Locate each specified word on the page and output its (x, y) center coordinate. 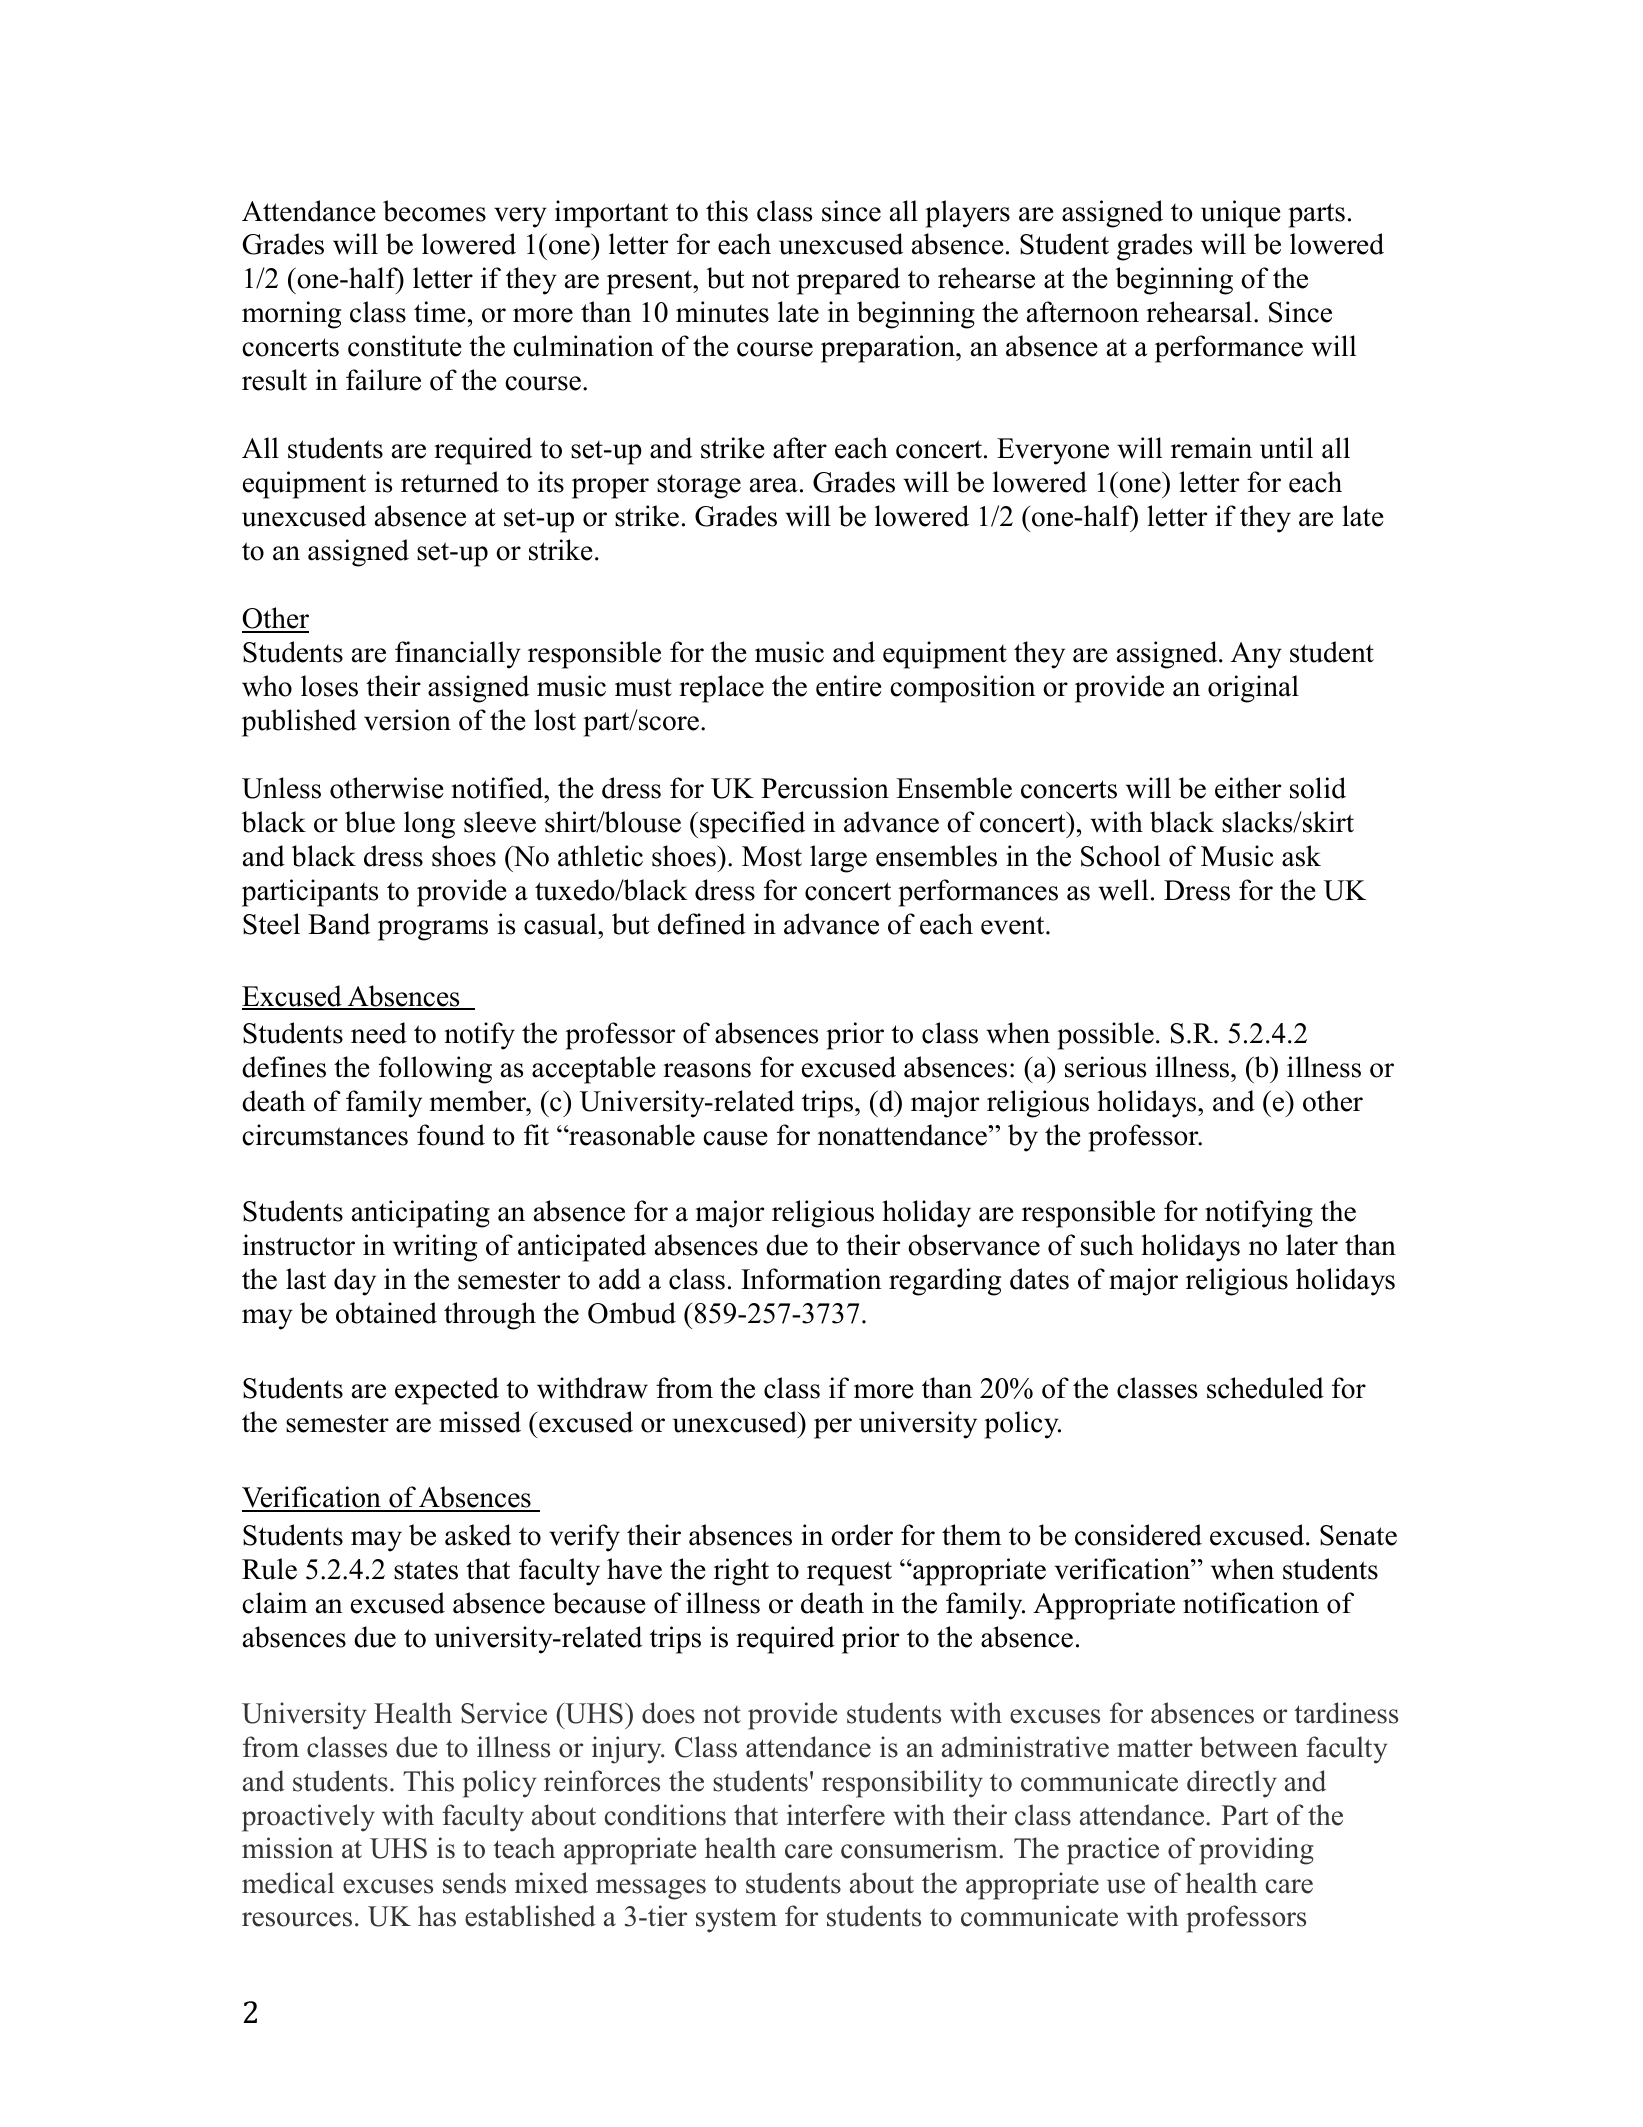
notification (1251, 1603)
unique (1241, 214)
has (437, 1916)
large (838, 859)
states (426, 1570)
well (1123, 890)
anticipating (421, 1214)
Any (1256, 655)
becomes (434, 211)
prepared (848, 281)
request (849, 1573)
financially (458, 655)
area (774, 485)
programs (433, 930)
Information (811, 1279)
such (1107, 1245)
